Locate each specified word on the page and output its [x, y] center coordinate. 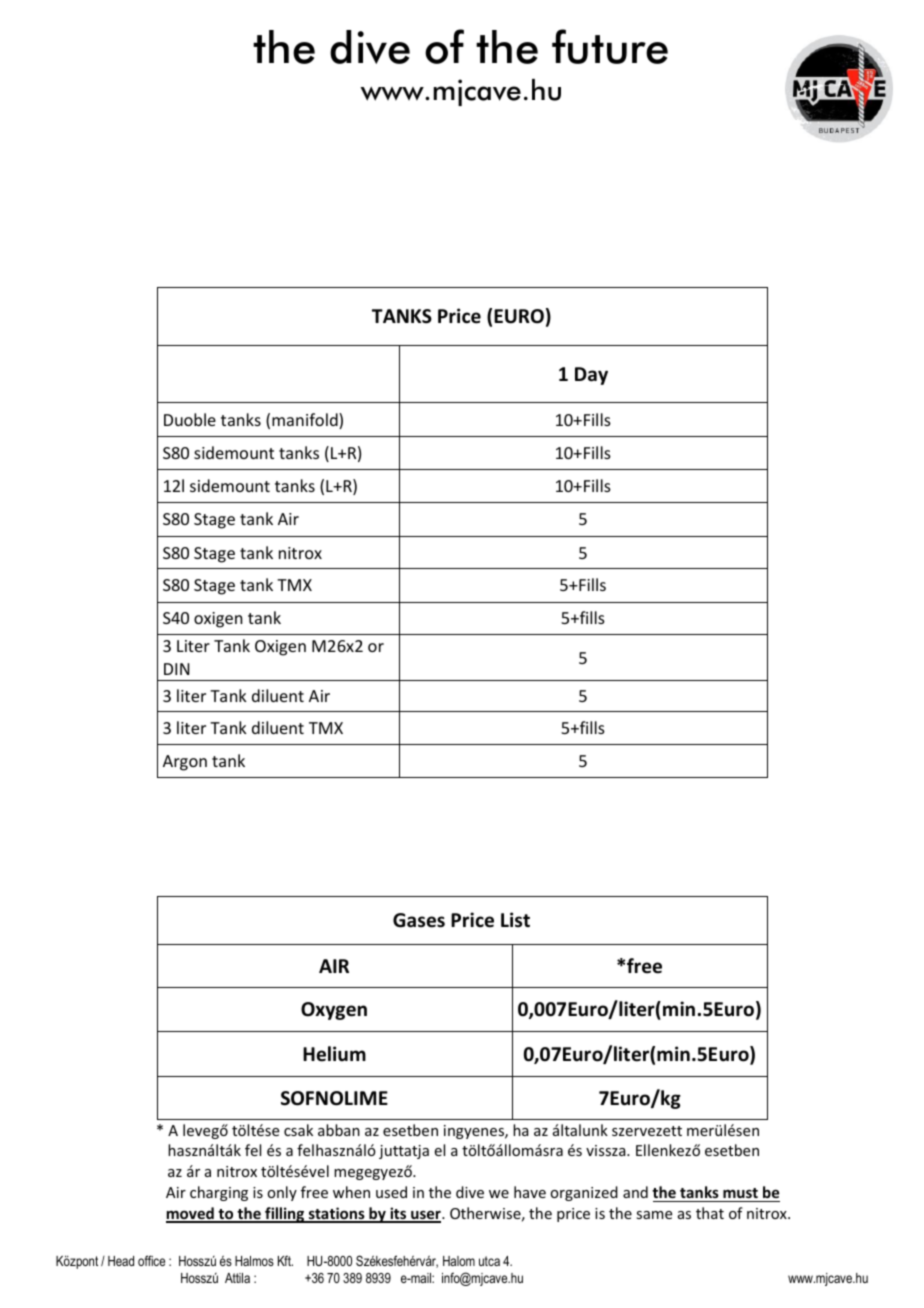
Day [591, 376]
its [398, 1214]
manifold [306, 421]
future [610, 46]
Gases [419, 920]
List [515, 920]
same [654, 1215]
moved [191, 1214]
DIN [177, 669]
